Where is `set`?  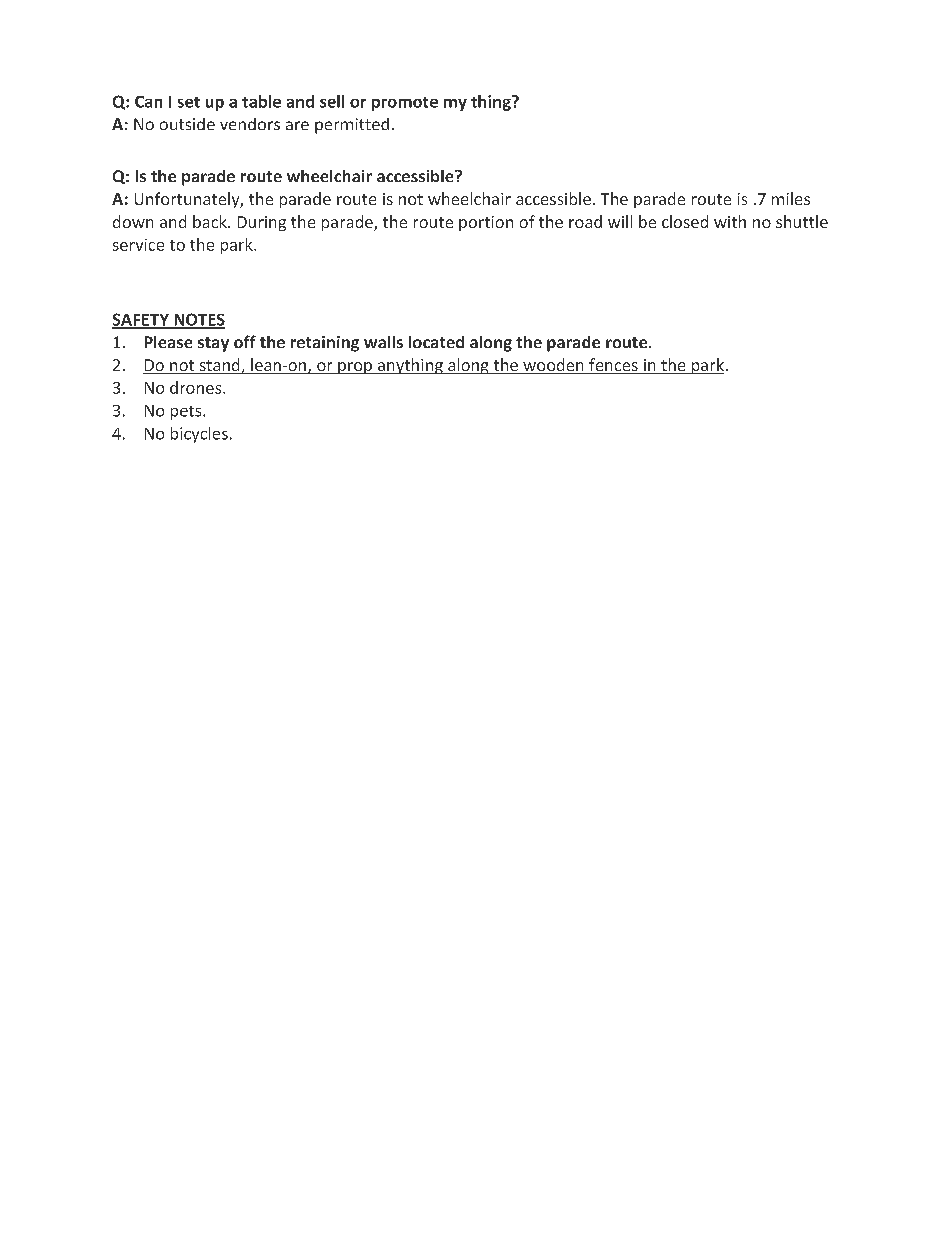
set is located at coordinates (189, 102).
